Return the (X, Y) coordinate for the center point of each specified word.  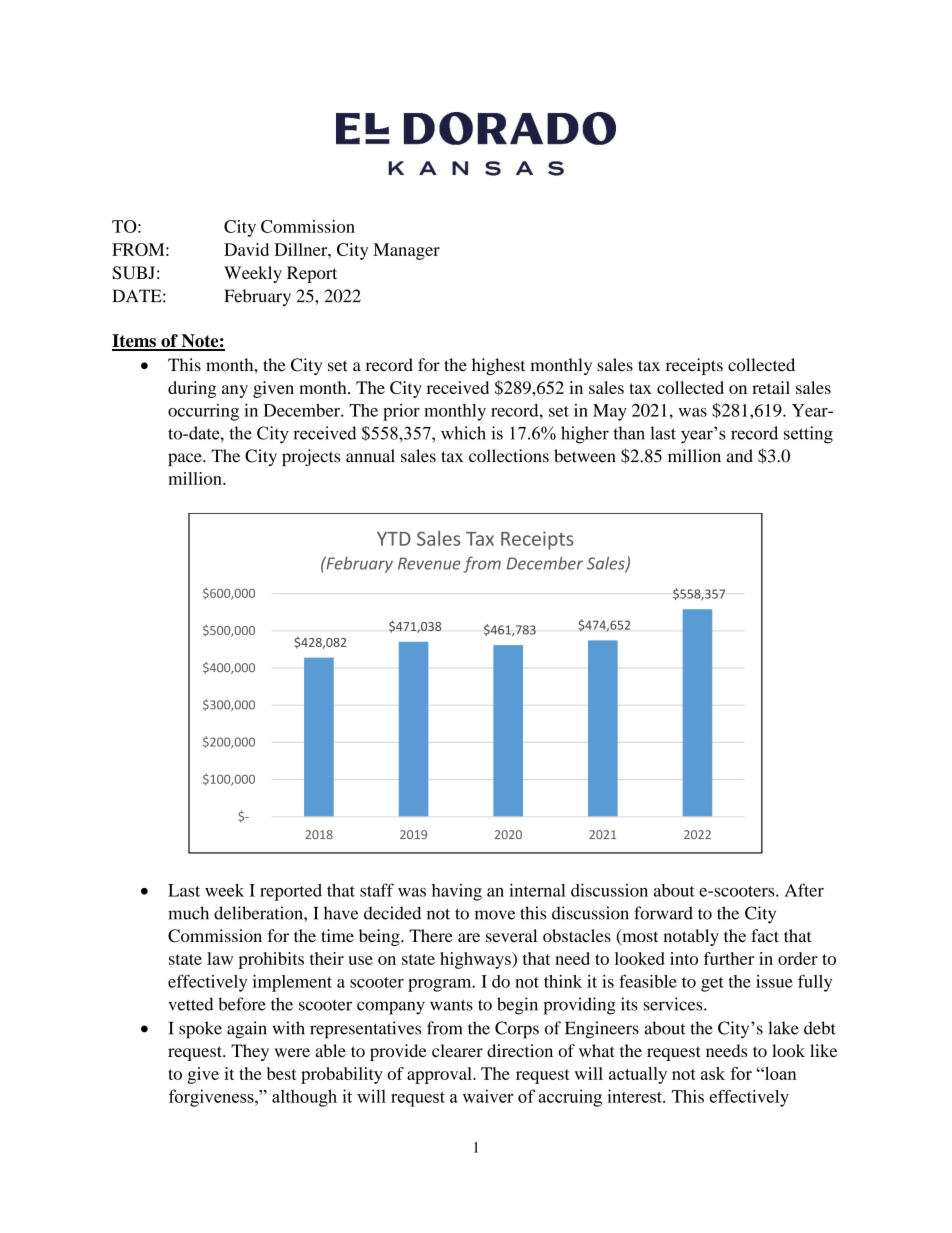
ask (713, 1073)
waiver (487, 1096)
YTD (394, 539)
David (246, 249)
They (250, 1052)
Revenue (429, 563)
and (740, 456)
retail (771, 387)
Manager (406, 251)
